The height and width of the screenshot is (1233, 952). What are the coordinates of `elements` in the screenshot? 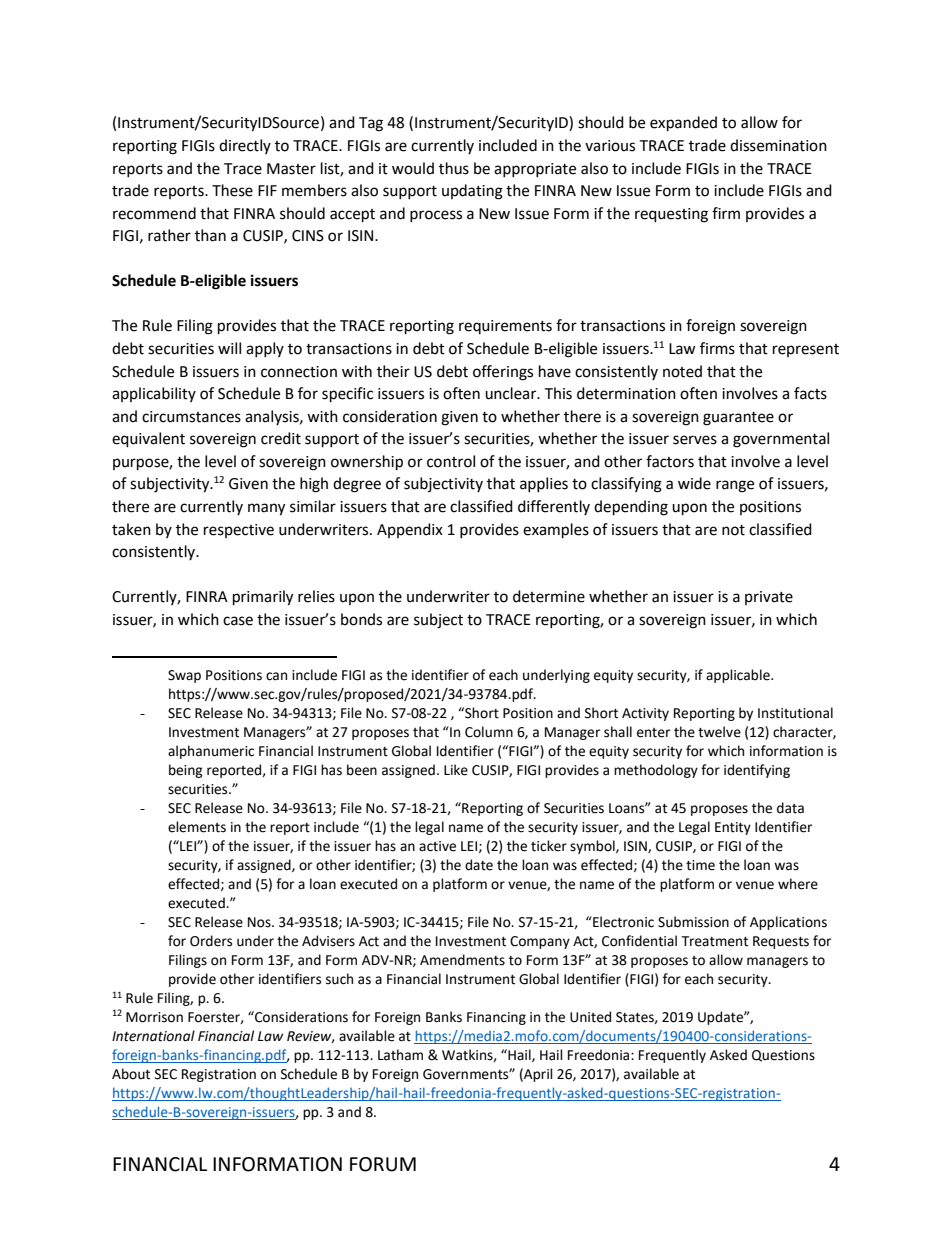 It's located at (197, 827).
